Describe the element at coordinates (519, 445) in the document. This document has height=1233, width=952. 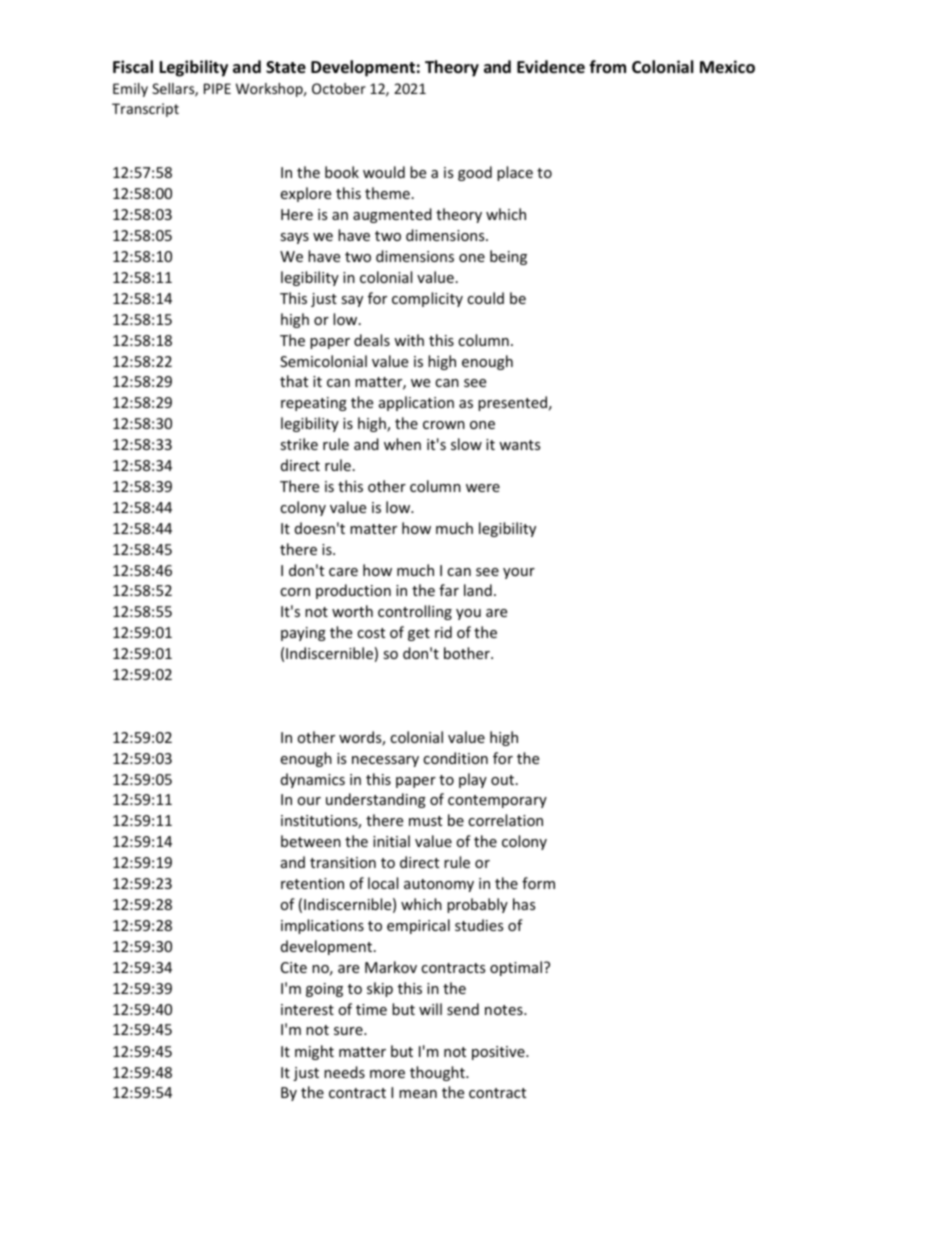
I see `wants` at that location.
